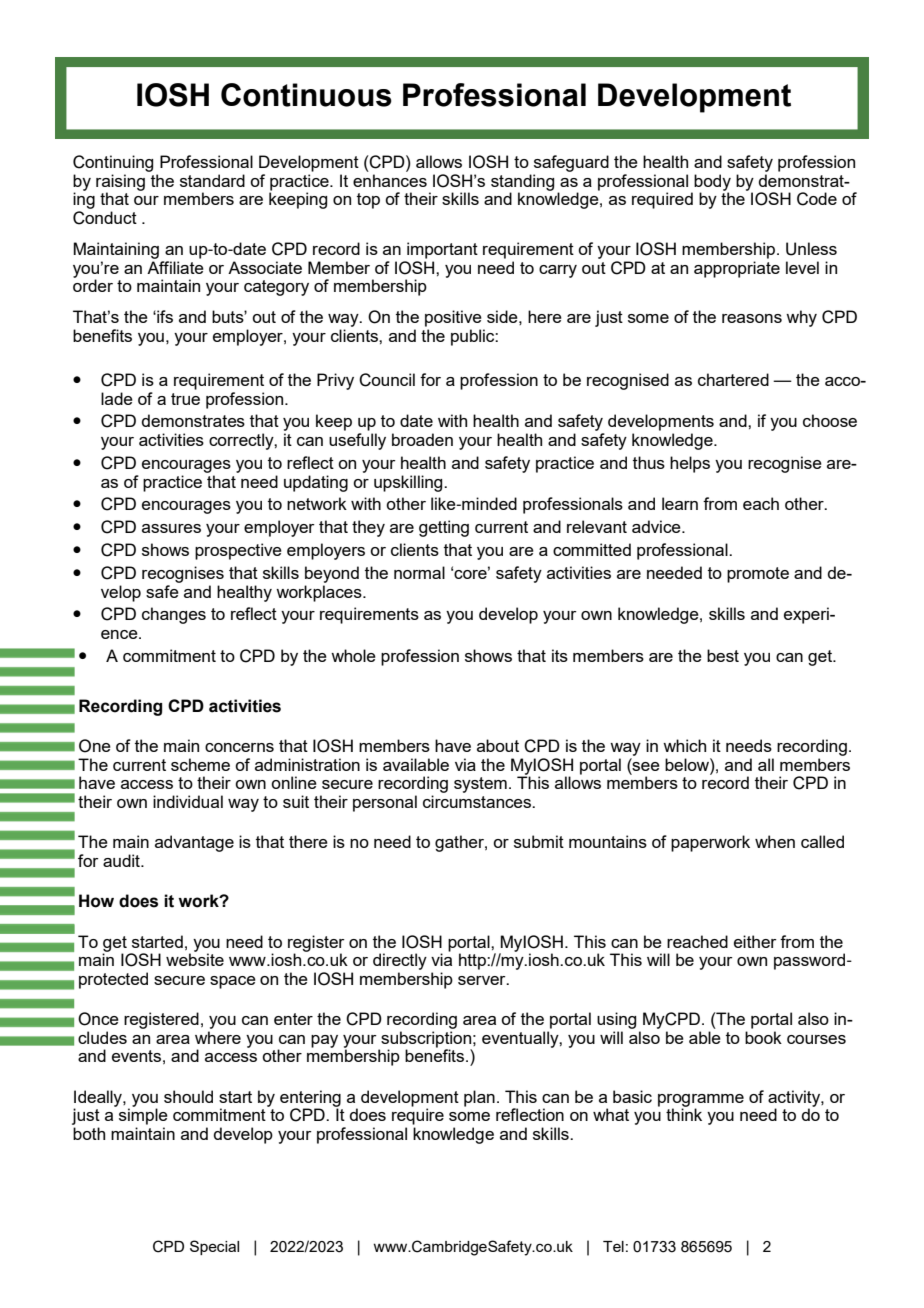 This document has height=1308, width=924. I want to click on server, so click(483, 980).
